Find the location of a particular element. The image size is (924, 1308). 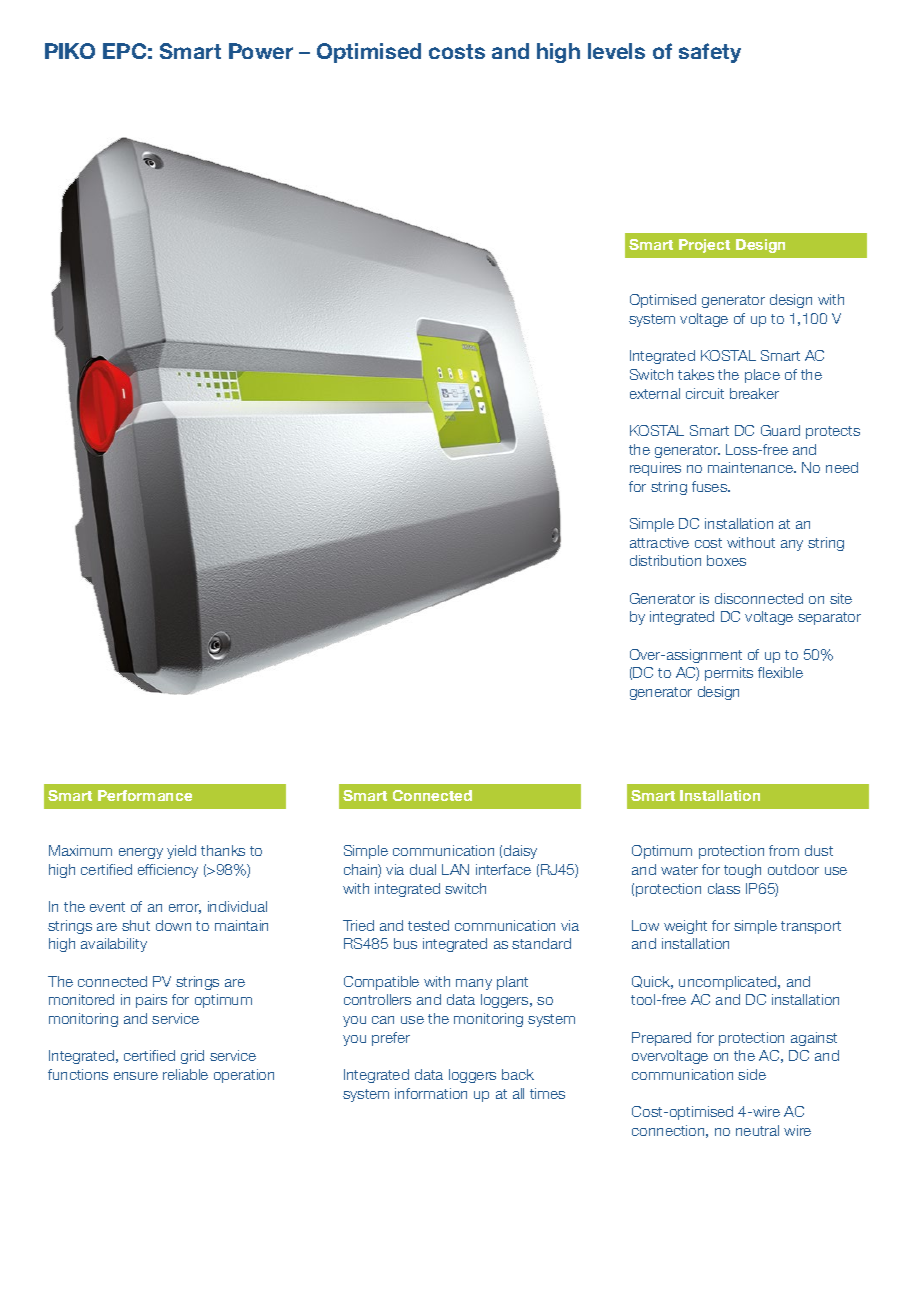

safety is located at coordinates (710, 53).
